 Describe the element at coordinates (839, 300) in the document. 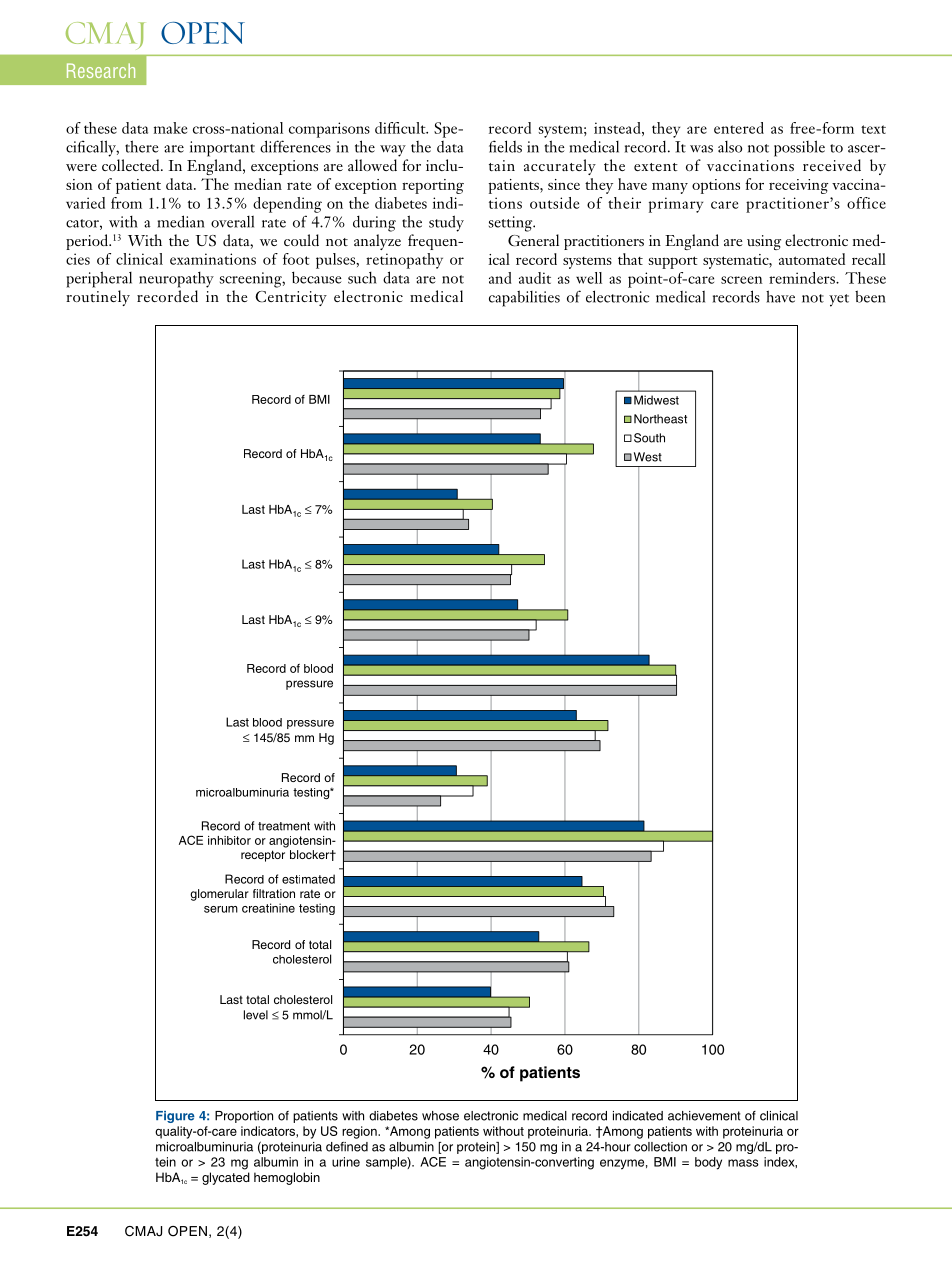

I see `yet` at that location.
